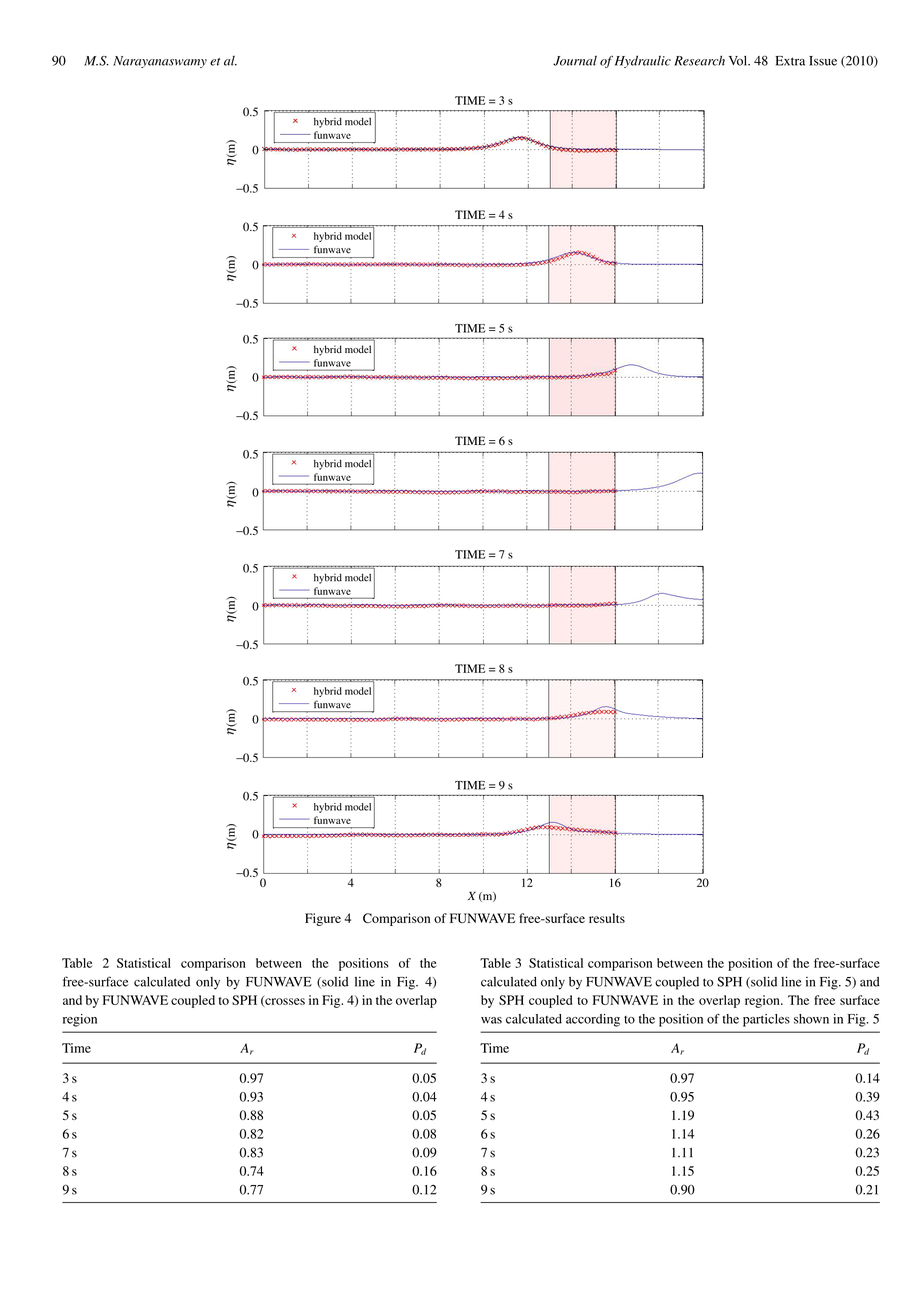 The image size is (924, 1307). Describe the element at coordinates (766, 1020) in the page. I see `particles` at that location.
